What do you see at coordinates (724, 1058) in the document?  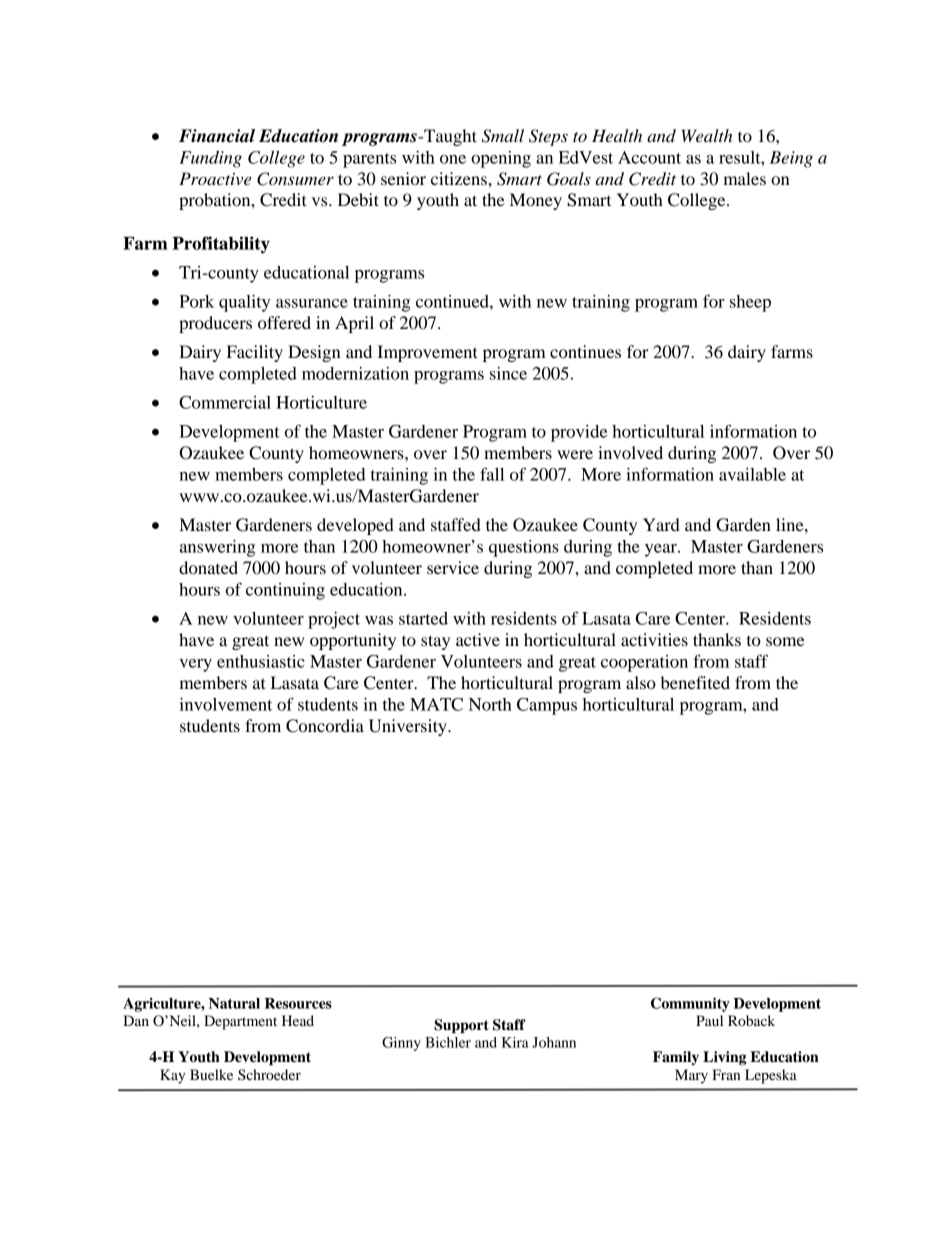 I see `Living` at bounding box center [724, 1058].
